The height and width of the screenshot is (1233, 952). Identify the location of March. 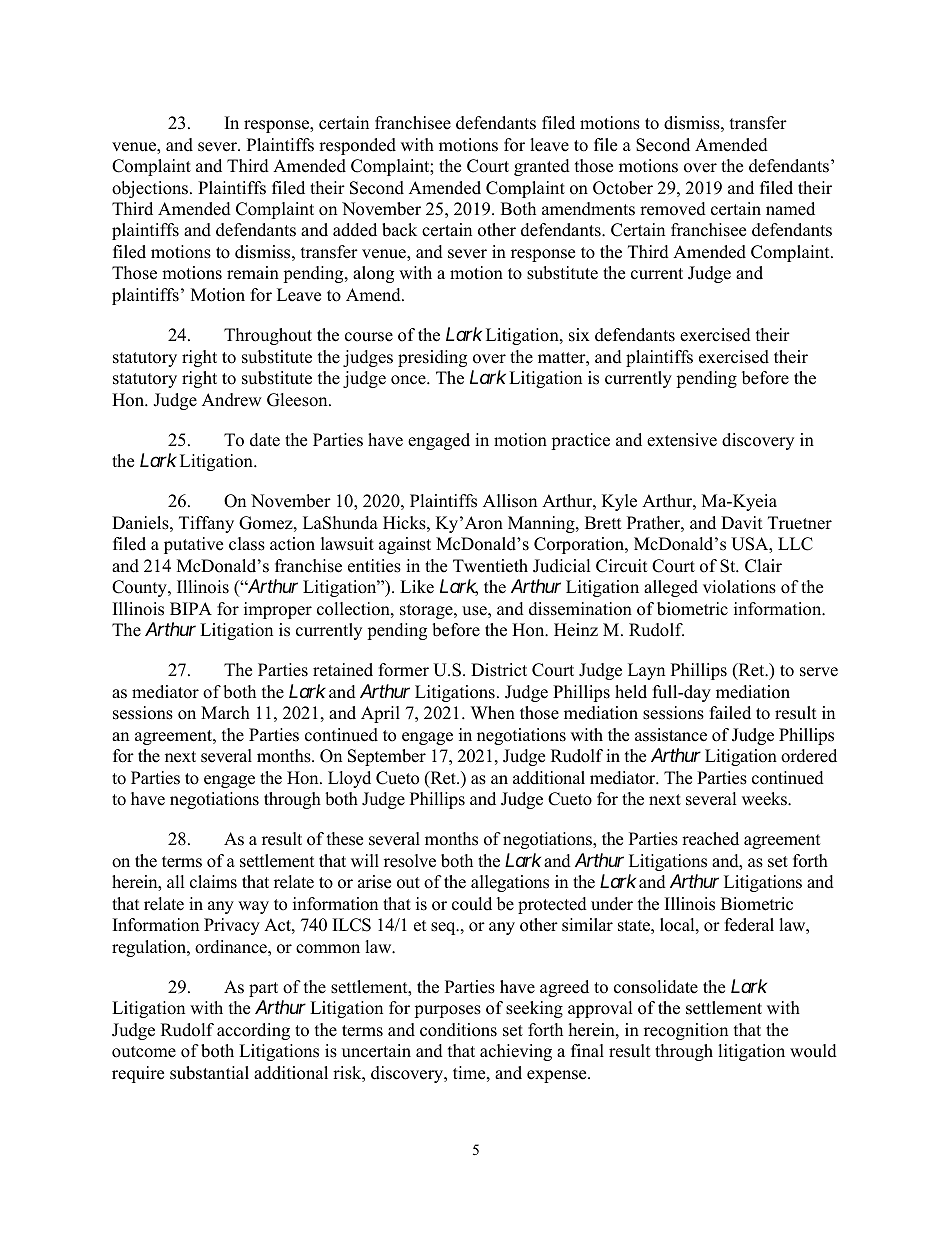
(225, 713).
